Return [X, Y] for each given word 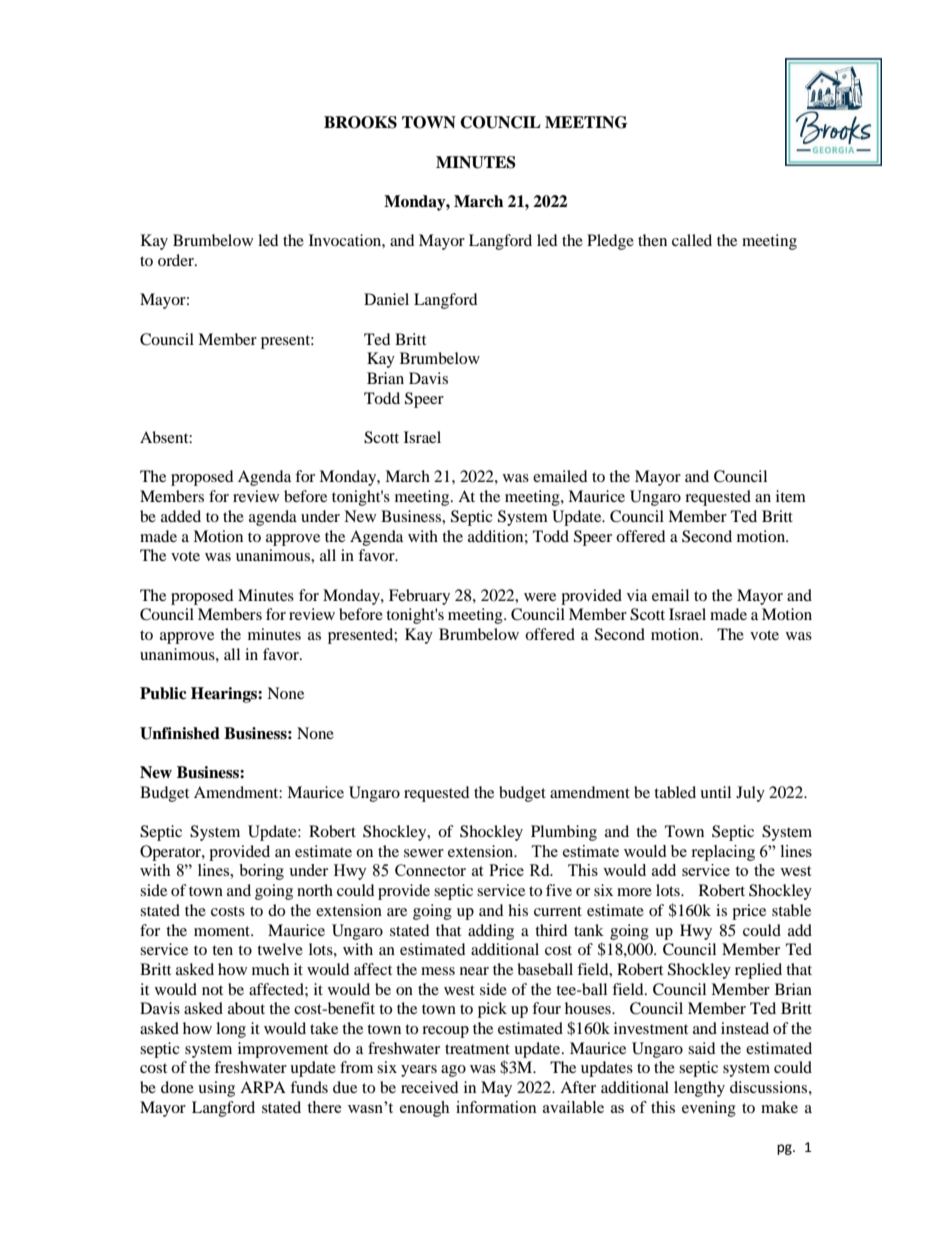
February [419, 597]
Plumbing [564, 833]
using [216, 1089]
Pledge [610, 242]
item [791, 496]
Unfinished [180, 733]
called [692, 240]
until [715, 792]
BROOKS [360, 122]
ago [453, 1071]
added [181, 516]
